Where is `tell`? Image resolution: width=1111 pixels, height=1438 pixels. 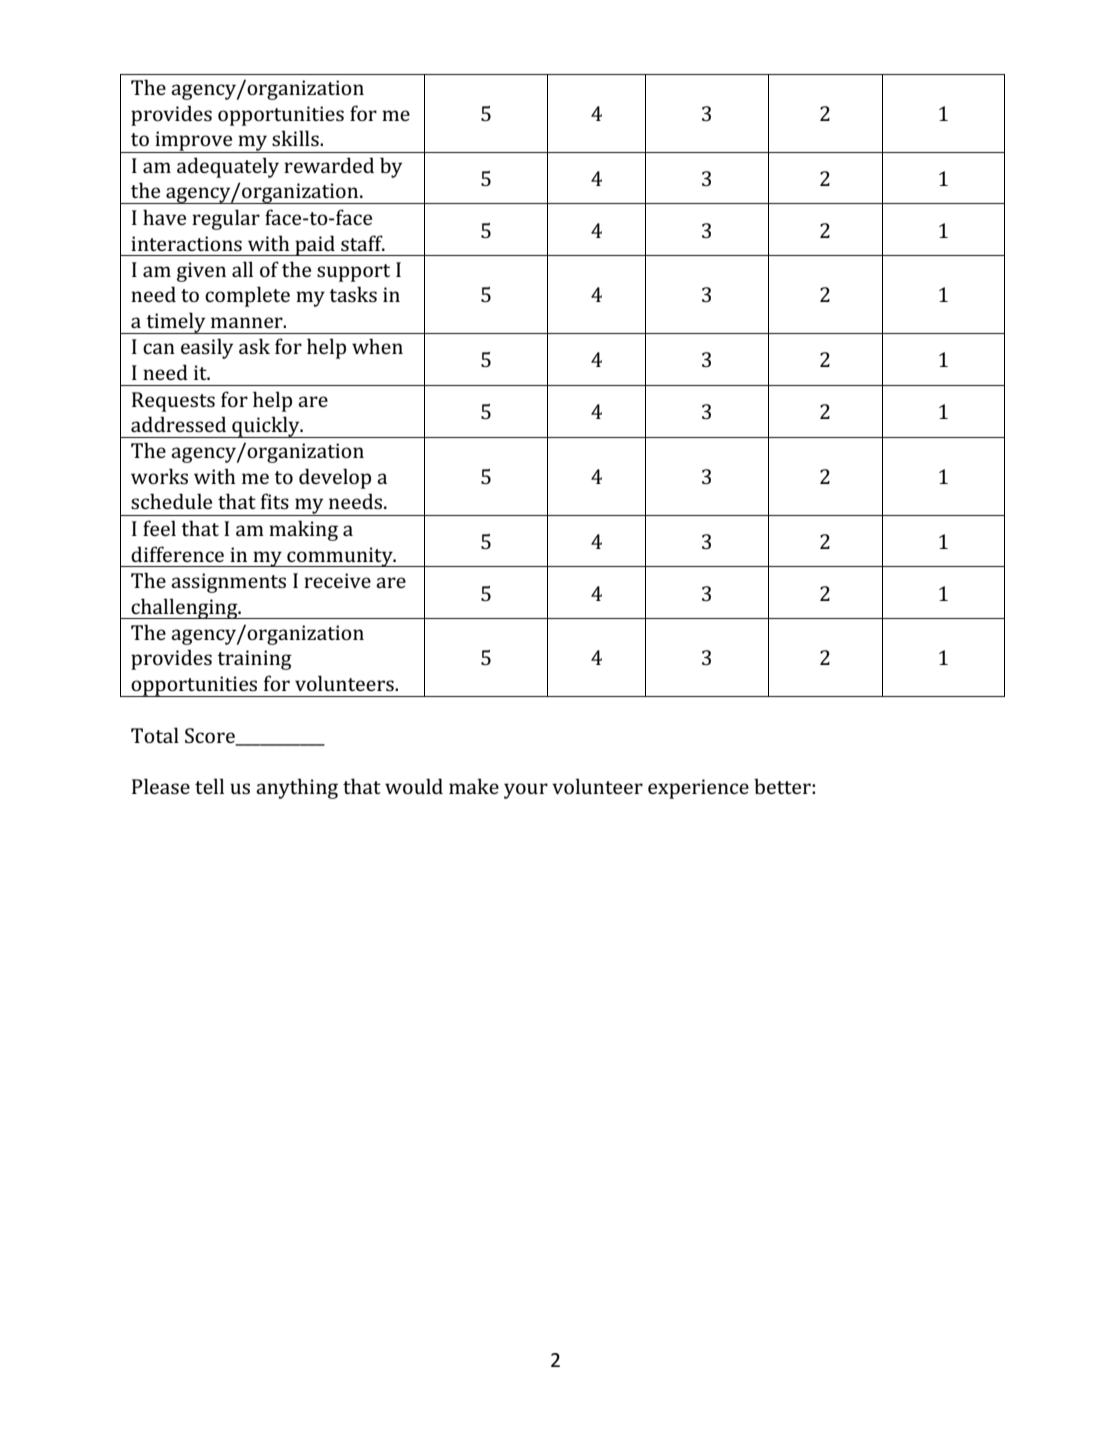 tell is located at coordinates (209, 786).
